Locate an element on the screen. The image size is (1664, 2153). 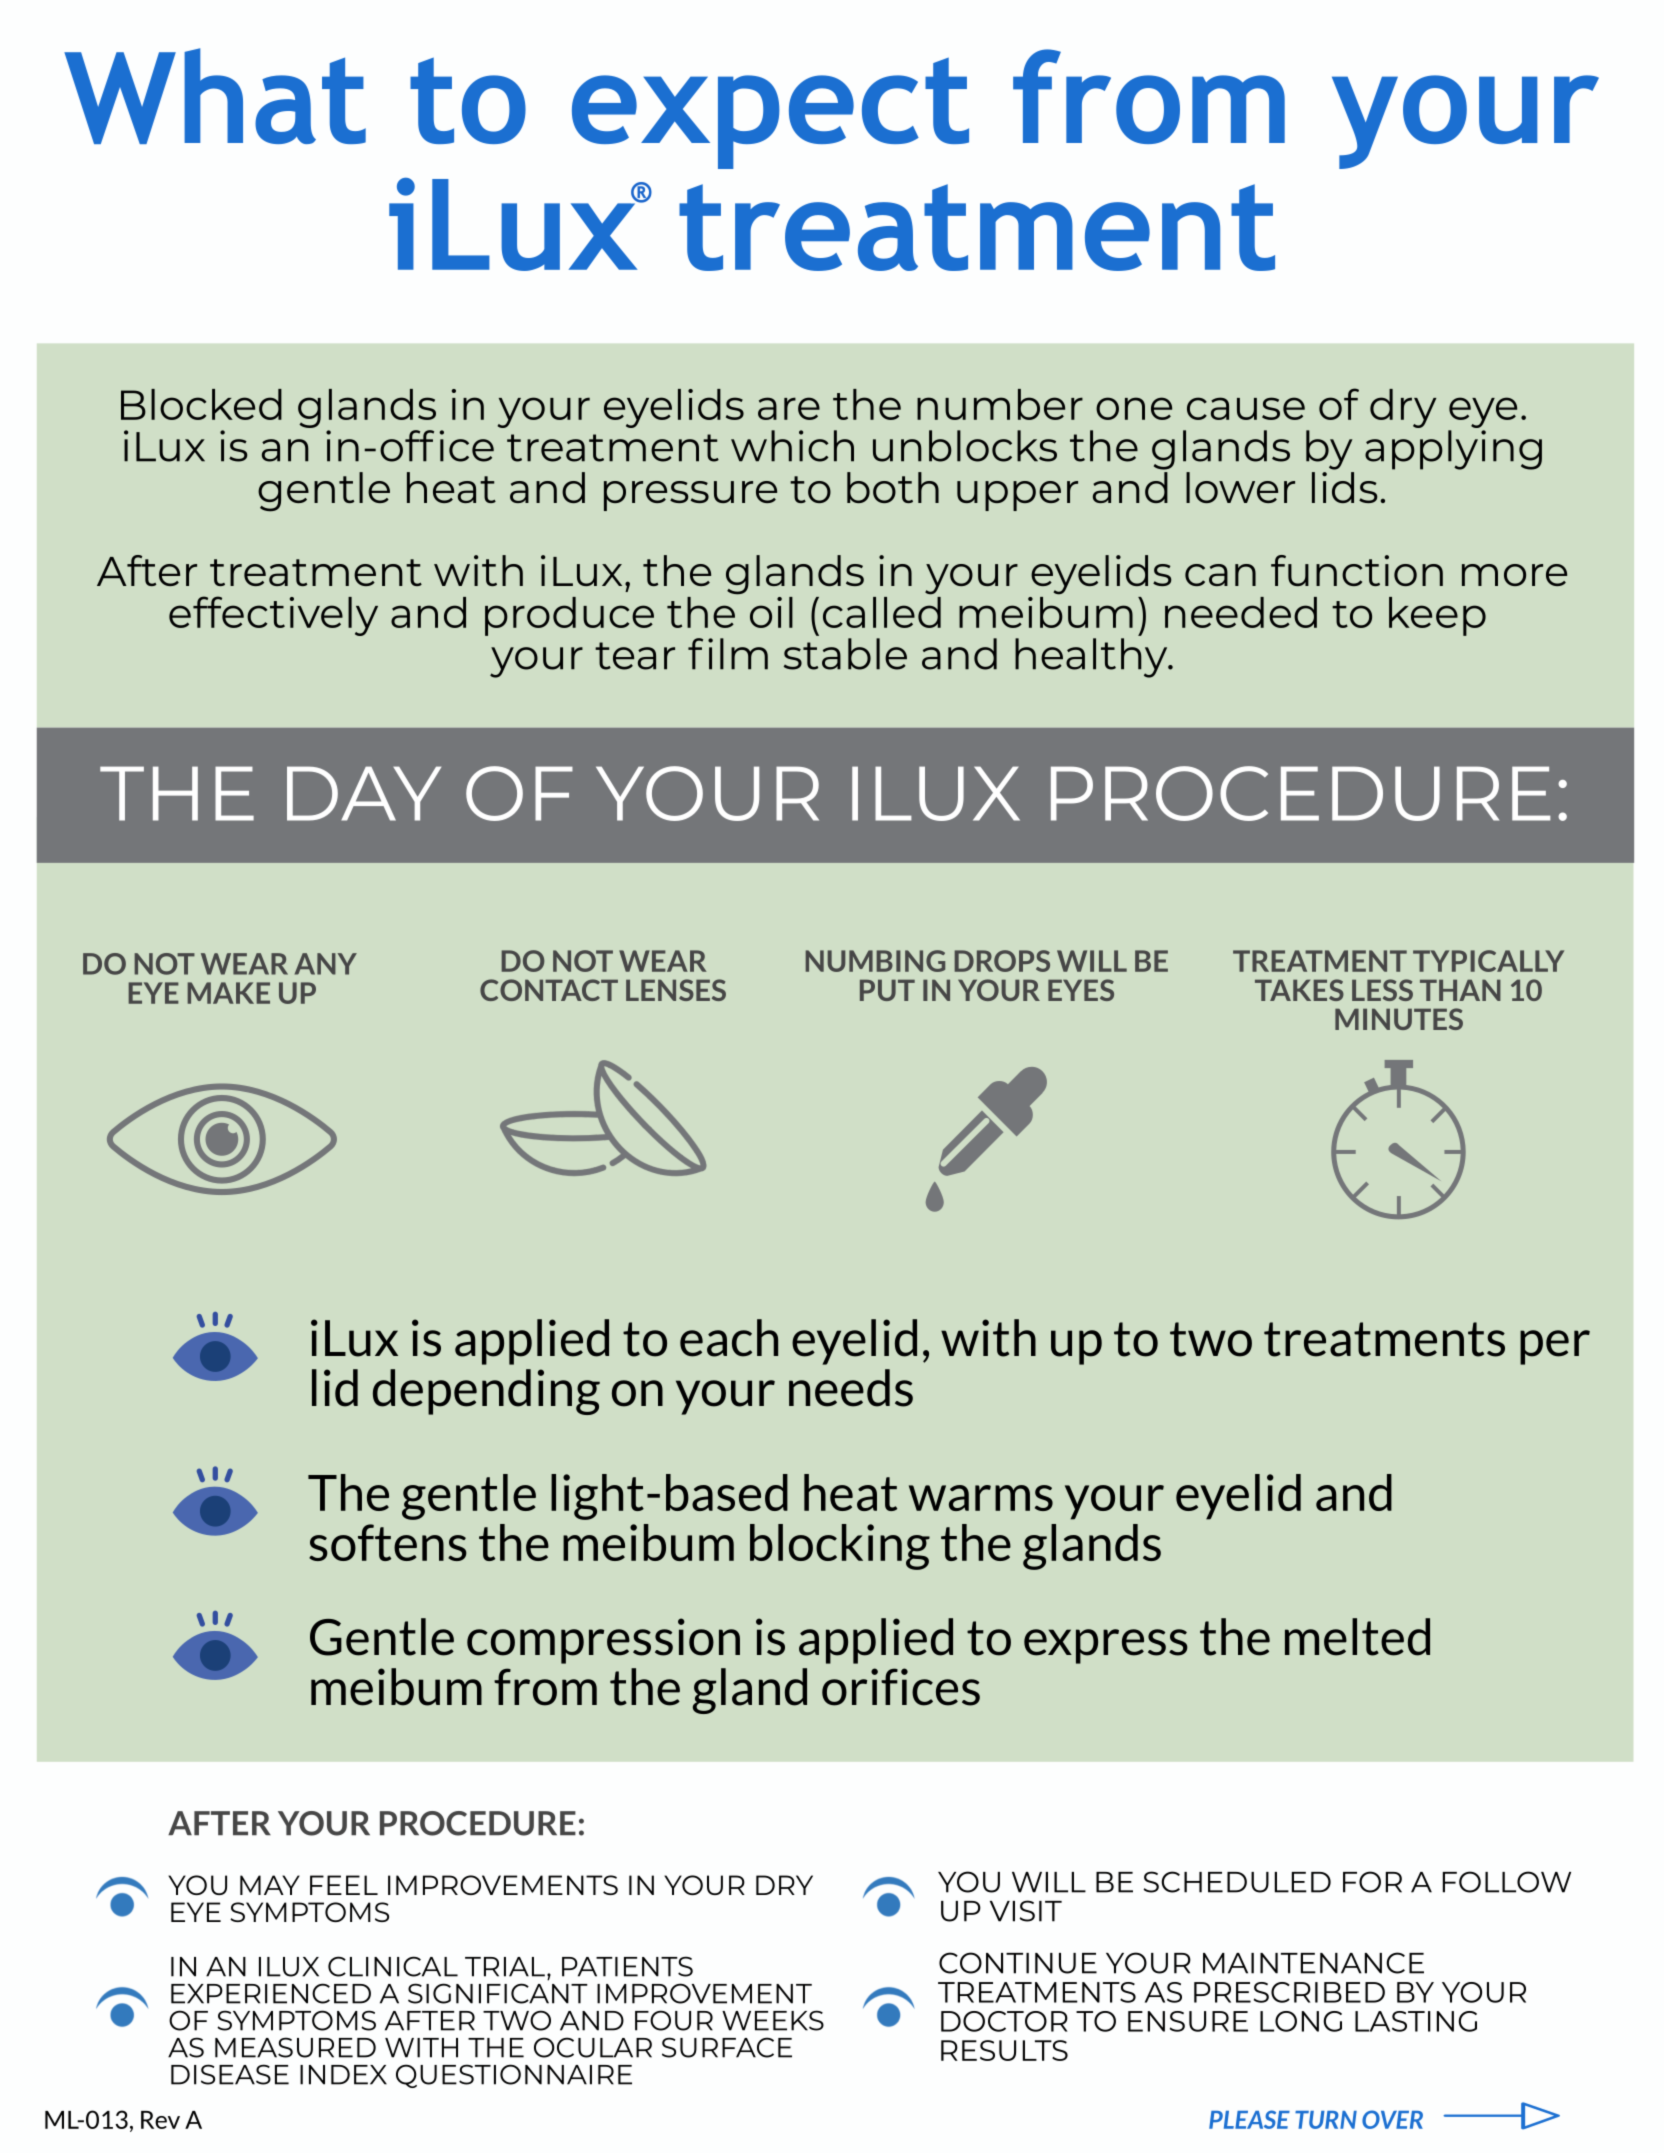
depending is located at coordinates (486, 1392).
